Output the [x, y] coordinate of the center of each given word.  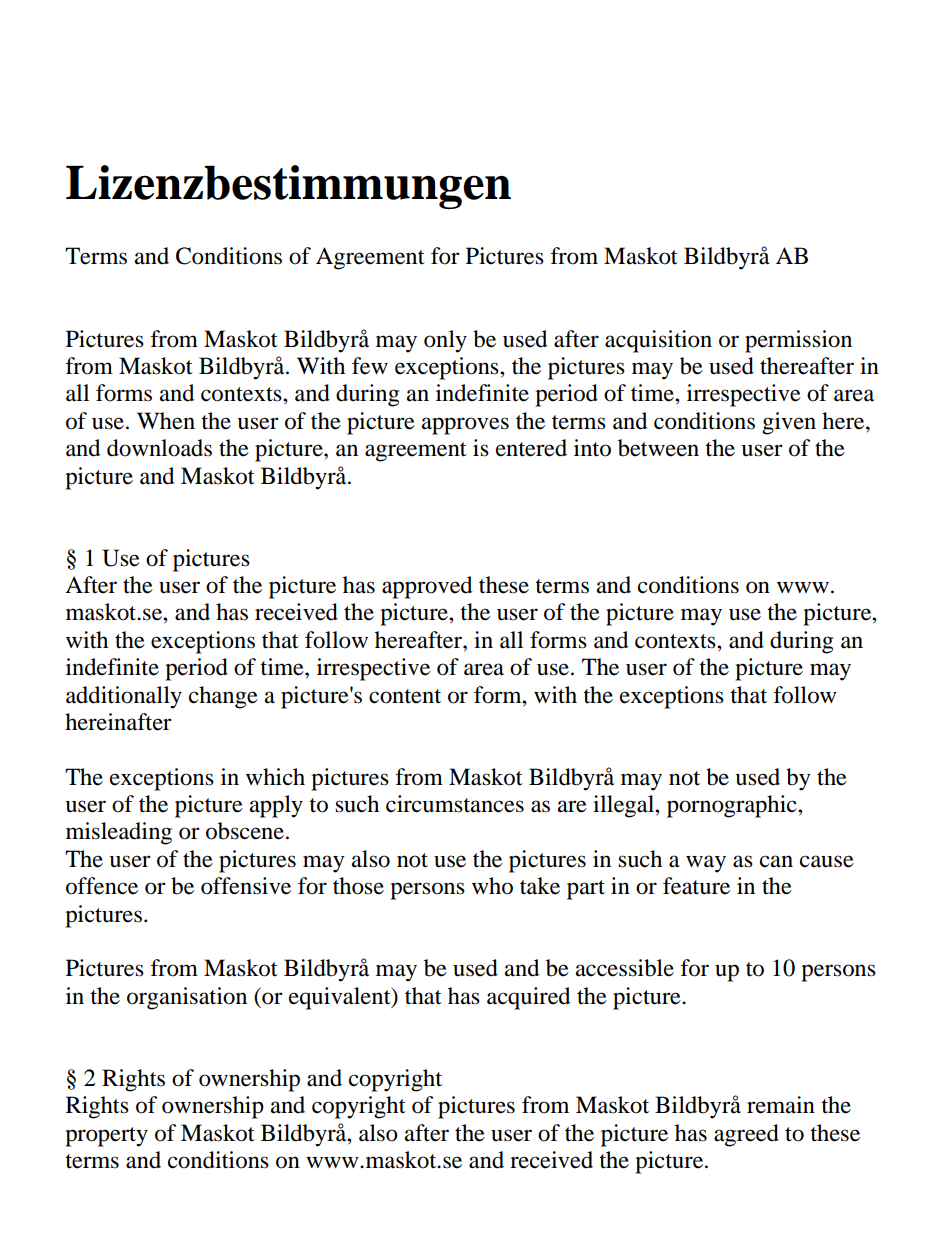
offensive [246, 886]
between [658, 448]
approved [427, 587]
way [706, 864]
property [106, 1137]
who [492, 886]
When [166, 421]
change [223, 697]
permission [798, 341]
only [445, 341]
